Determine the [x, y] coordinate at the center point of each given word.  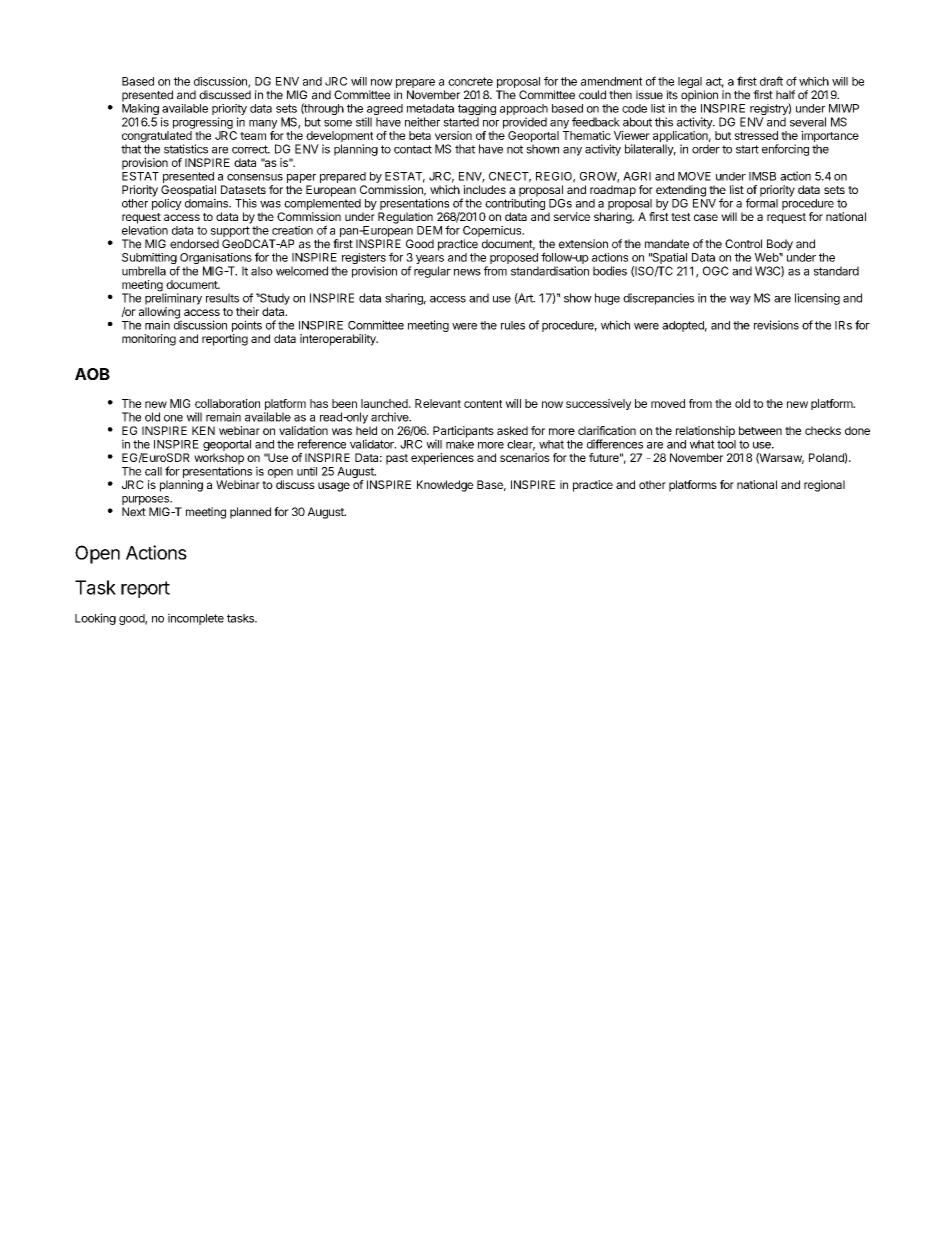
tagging [477, 111]
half [785, 95]
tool [726, 444]
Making [140, 111]
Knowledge [445, 486]
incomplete [196, 619]
